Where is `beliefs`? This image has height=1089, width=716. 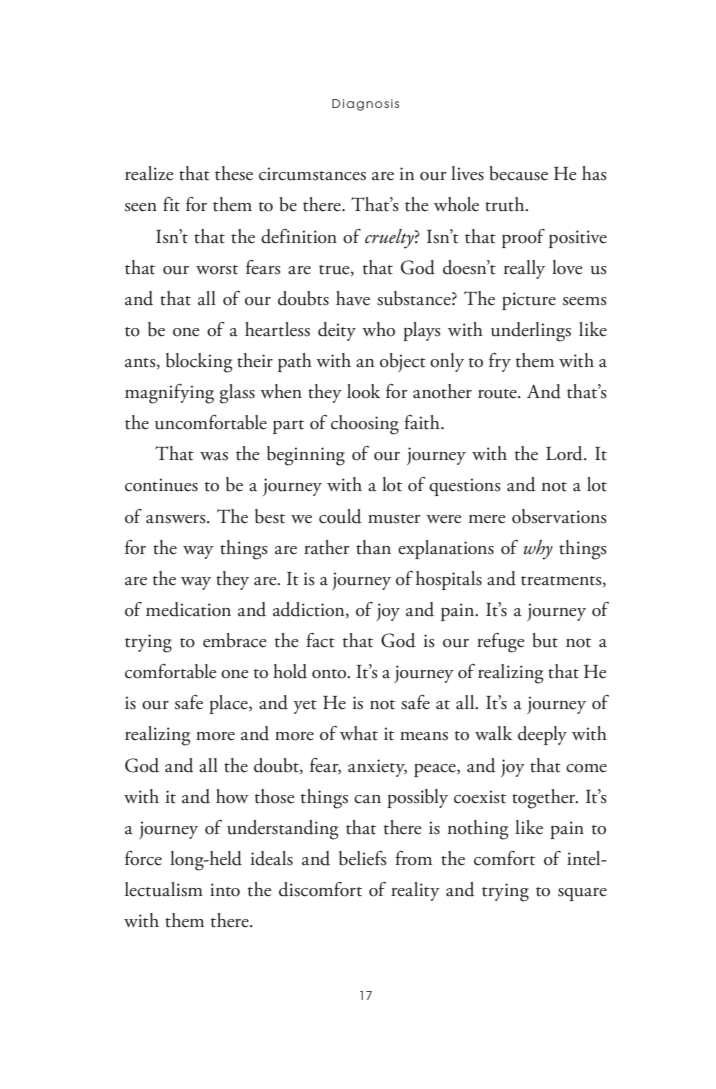 beliefs is located at coordinates (362, 858).
